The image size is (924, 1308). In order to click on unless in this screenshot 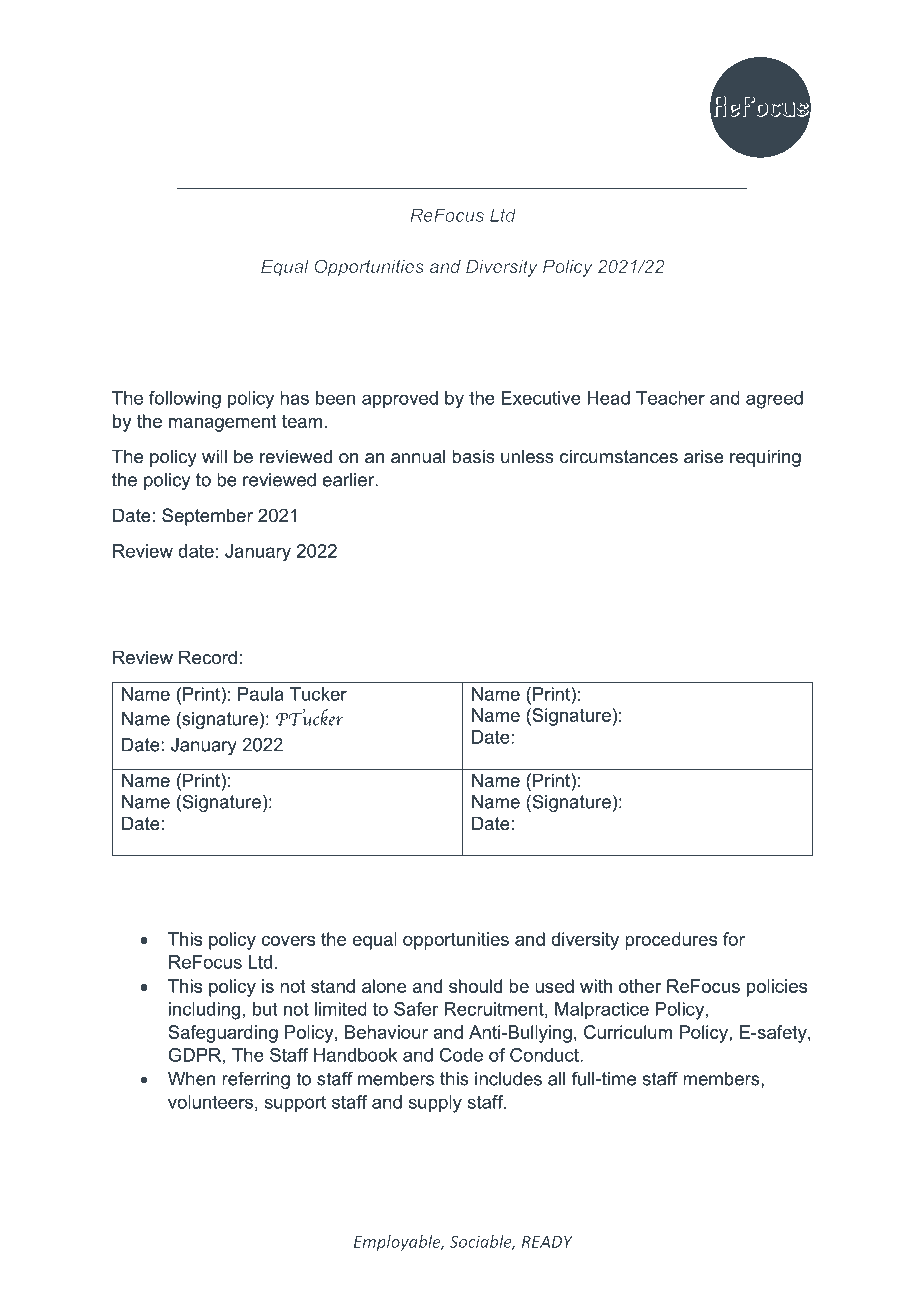, I will do `click(527, 456)`.
